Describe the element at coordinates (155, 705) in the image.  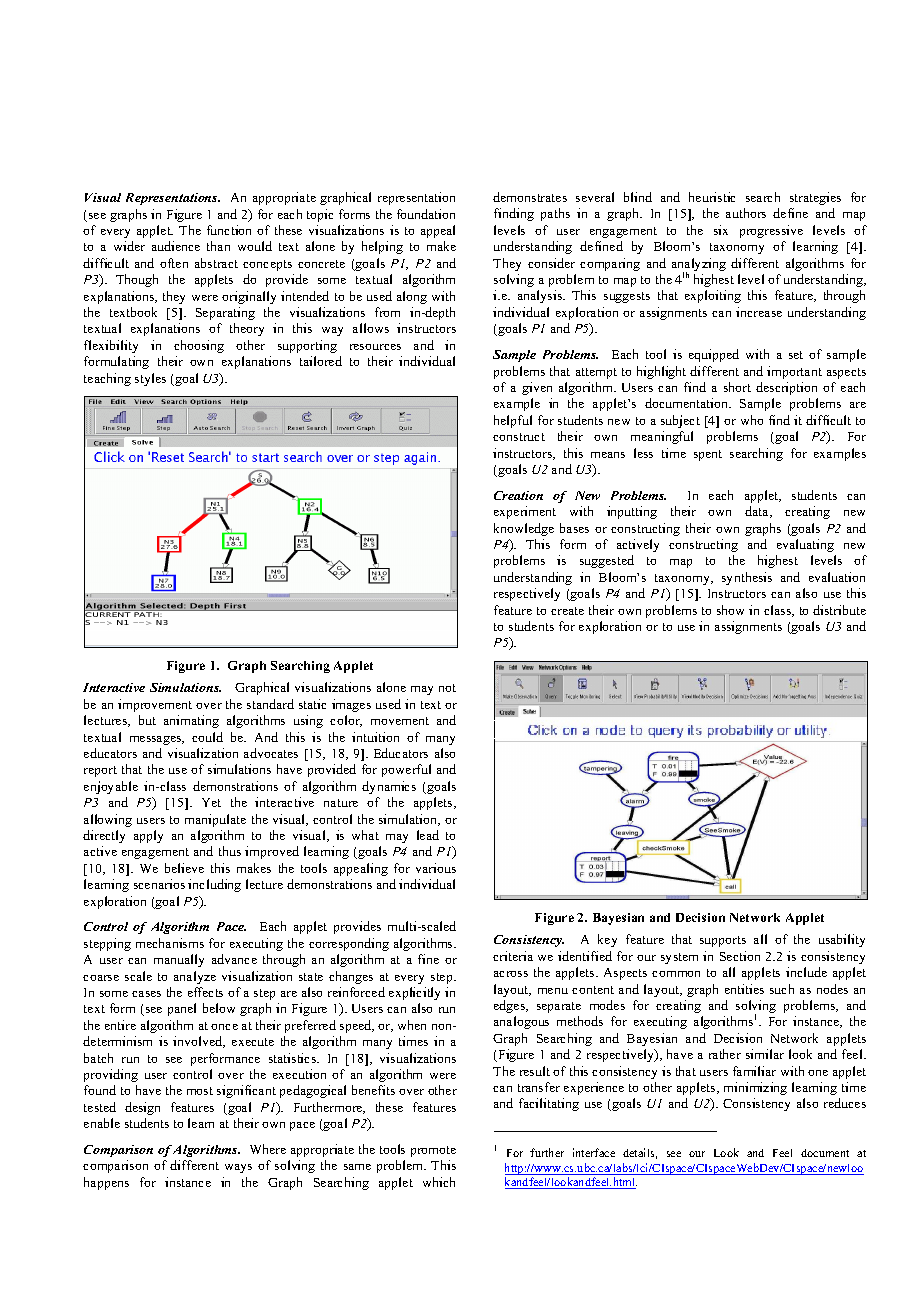
I see `improvement` at that location.
